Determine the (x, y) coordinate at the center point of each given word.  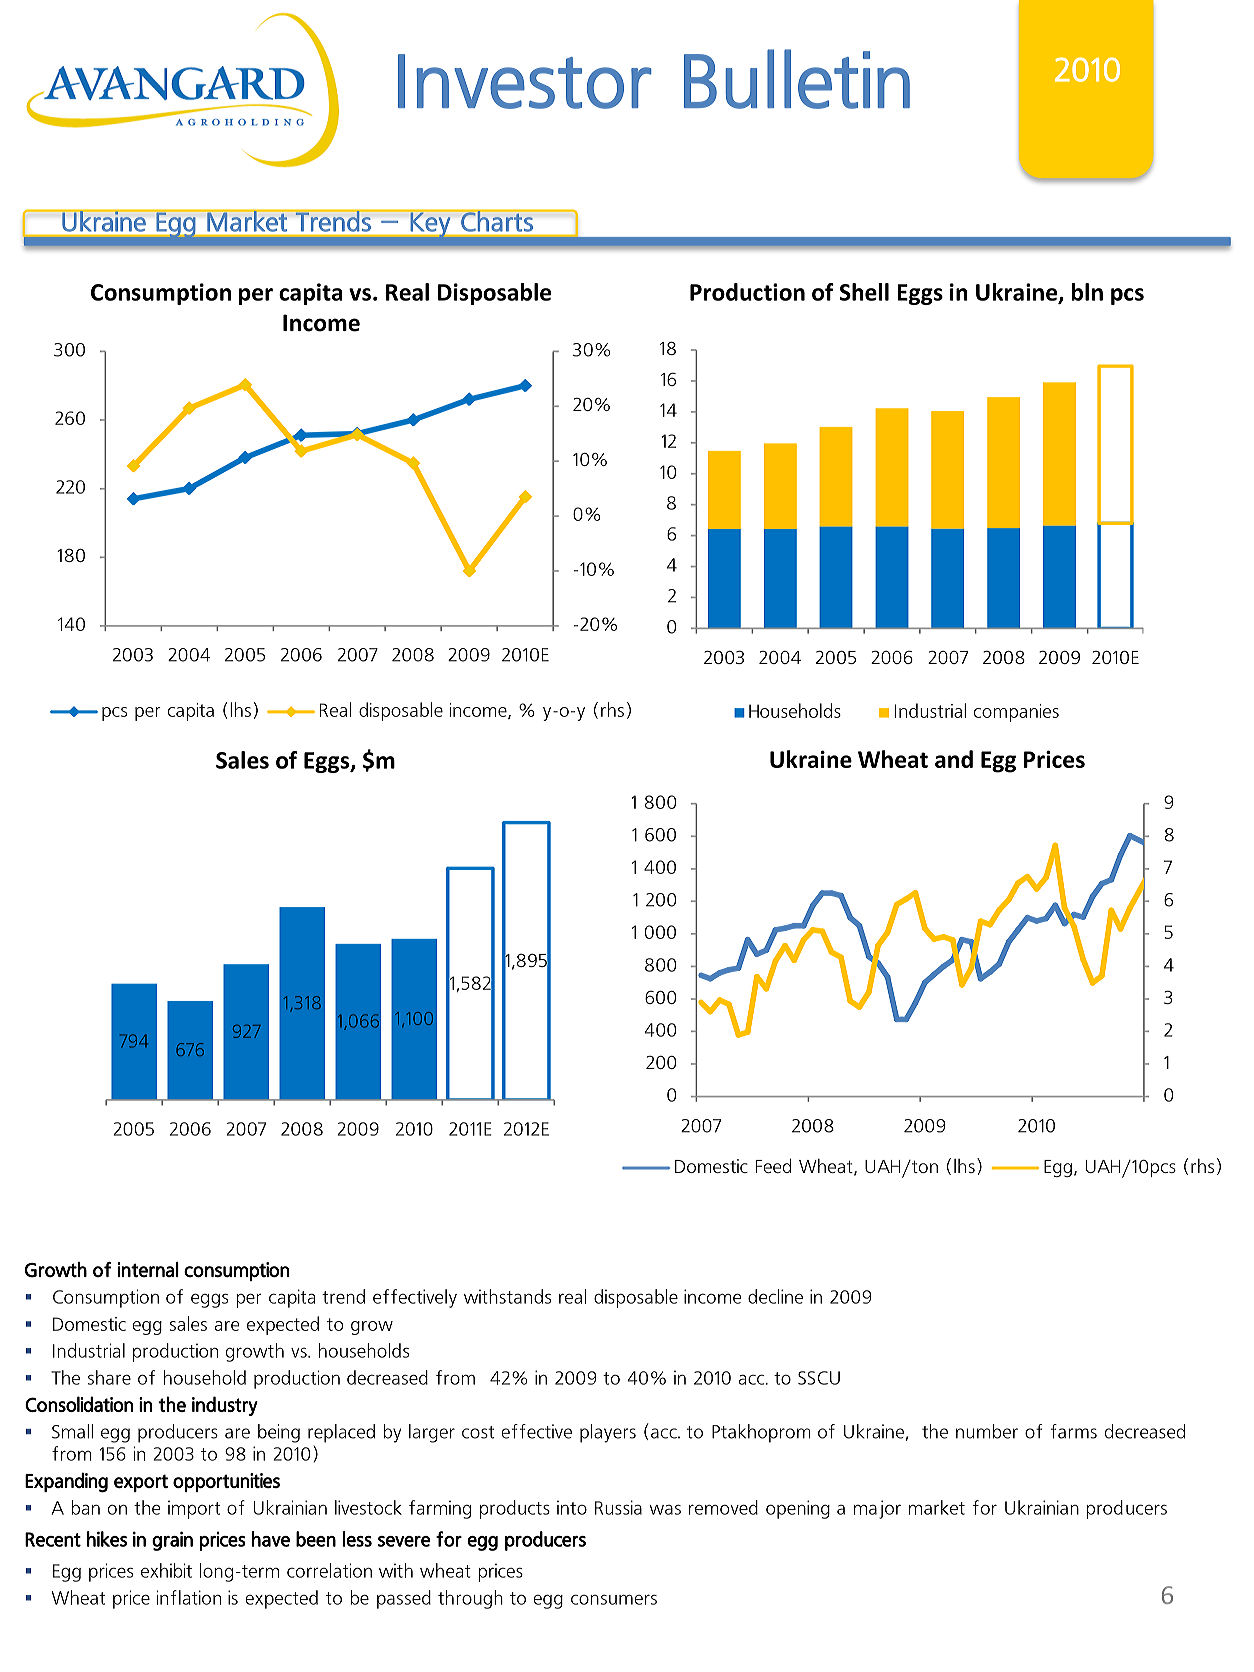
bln (1087, 292)
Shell (864, 292)
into (572, 1507)
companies (1016, 713)
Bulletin (797, 79)
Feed (773, 1165)
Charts (497, 221)
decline (775, 1296)
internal (148, 1270)
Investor (525, 81)
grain (172, 1541)
